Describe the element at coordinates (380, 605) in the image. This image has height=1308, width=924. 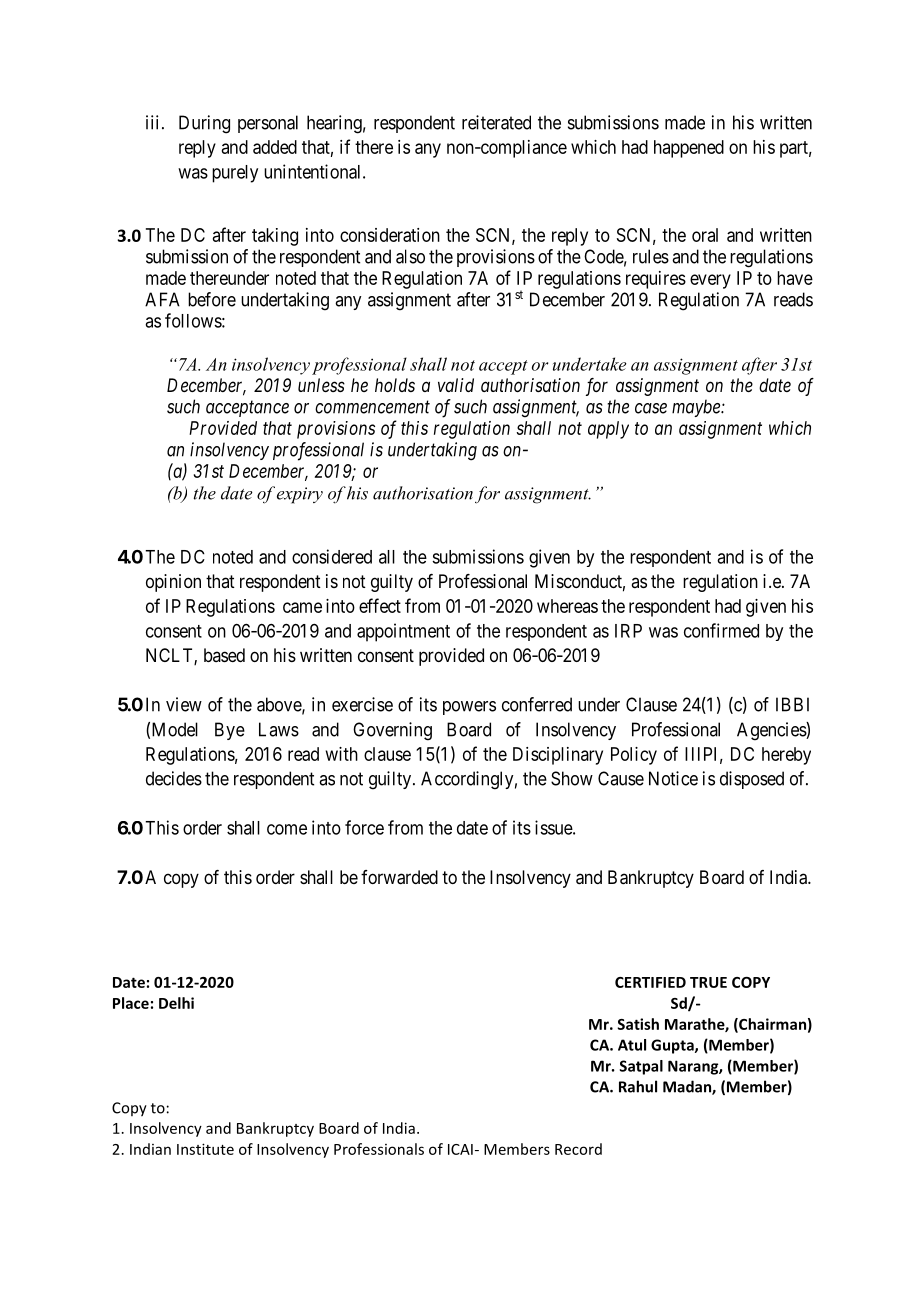
I see `effect` at that location.
